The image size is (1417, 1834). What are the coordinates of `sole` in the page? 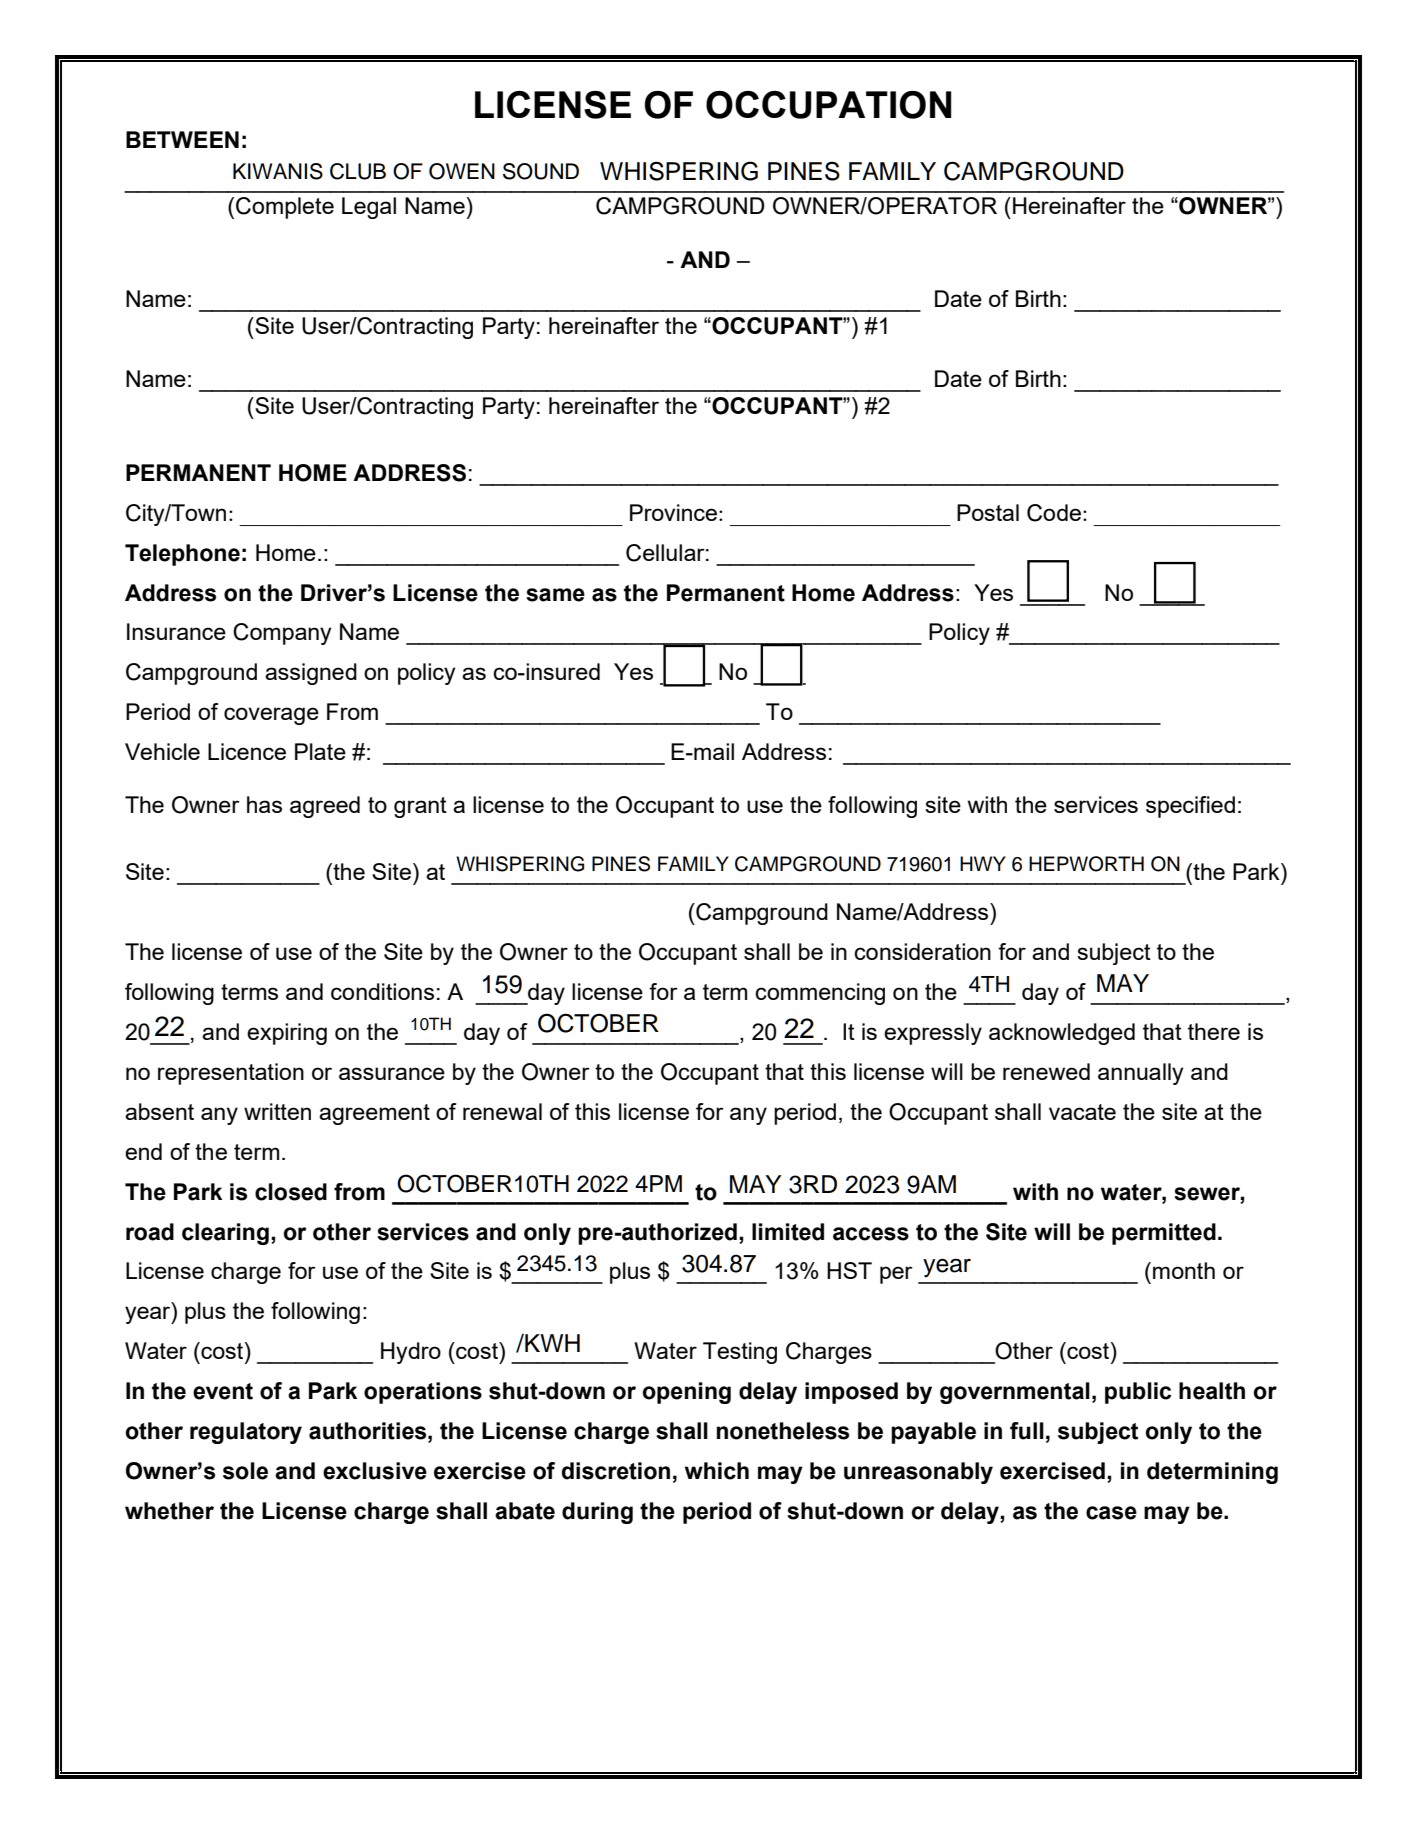 It's located at (245, 1471).
